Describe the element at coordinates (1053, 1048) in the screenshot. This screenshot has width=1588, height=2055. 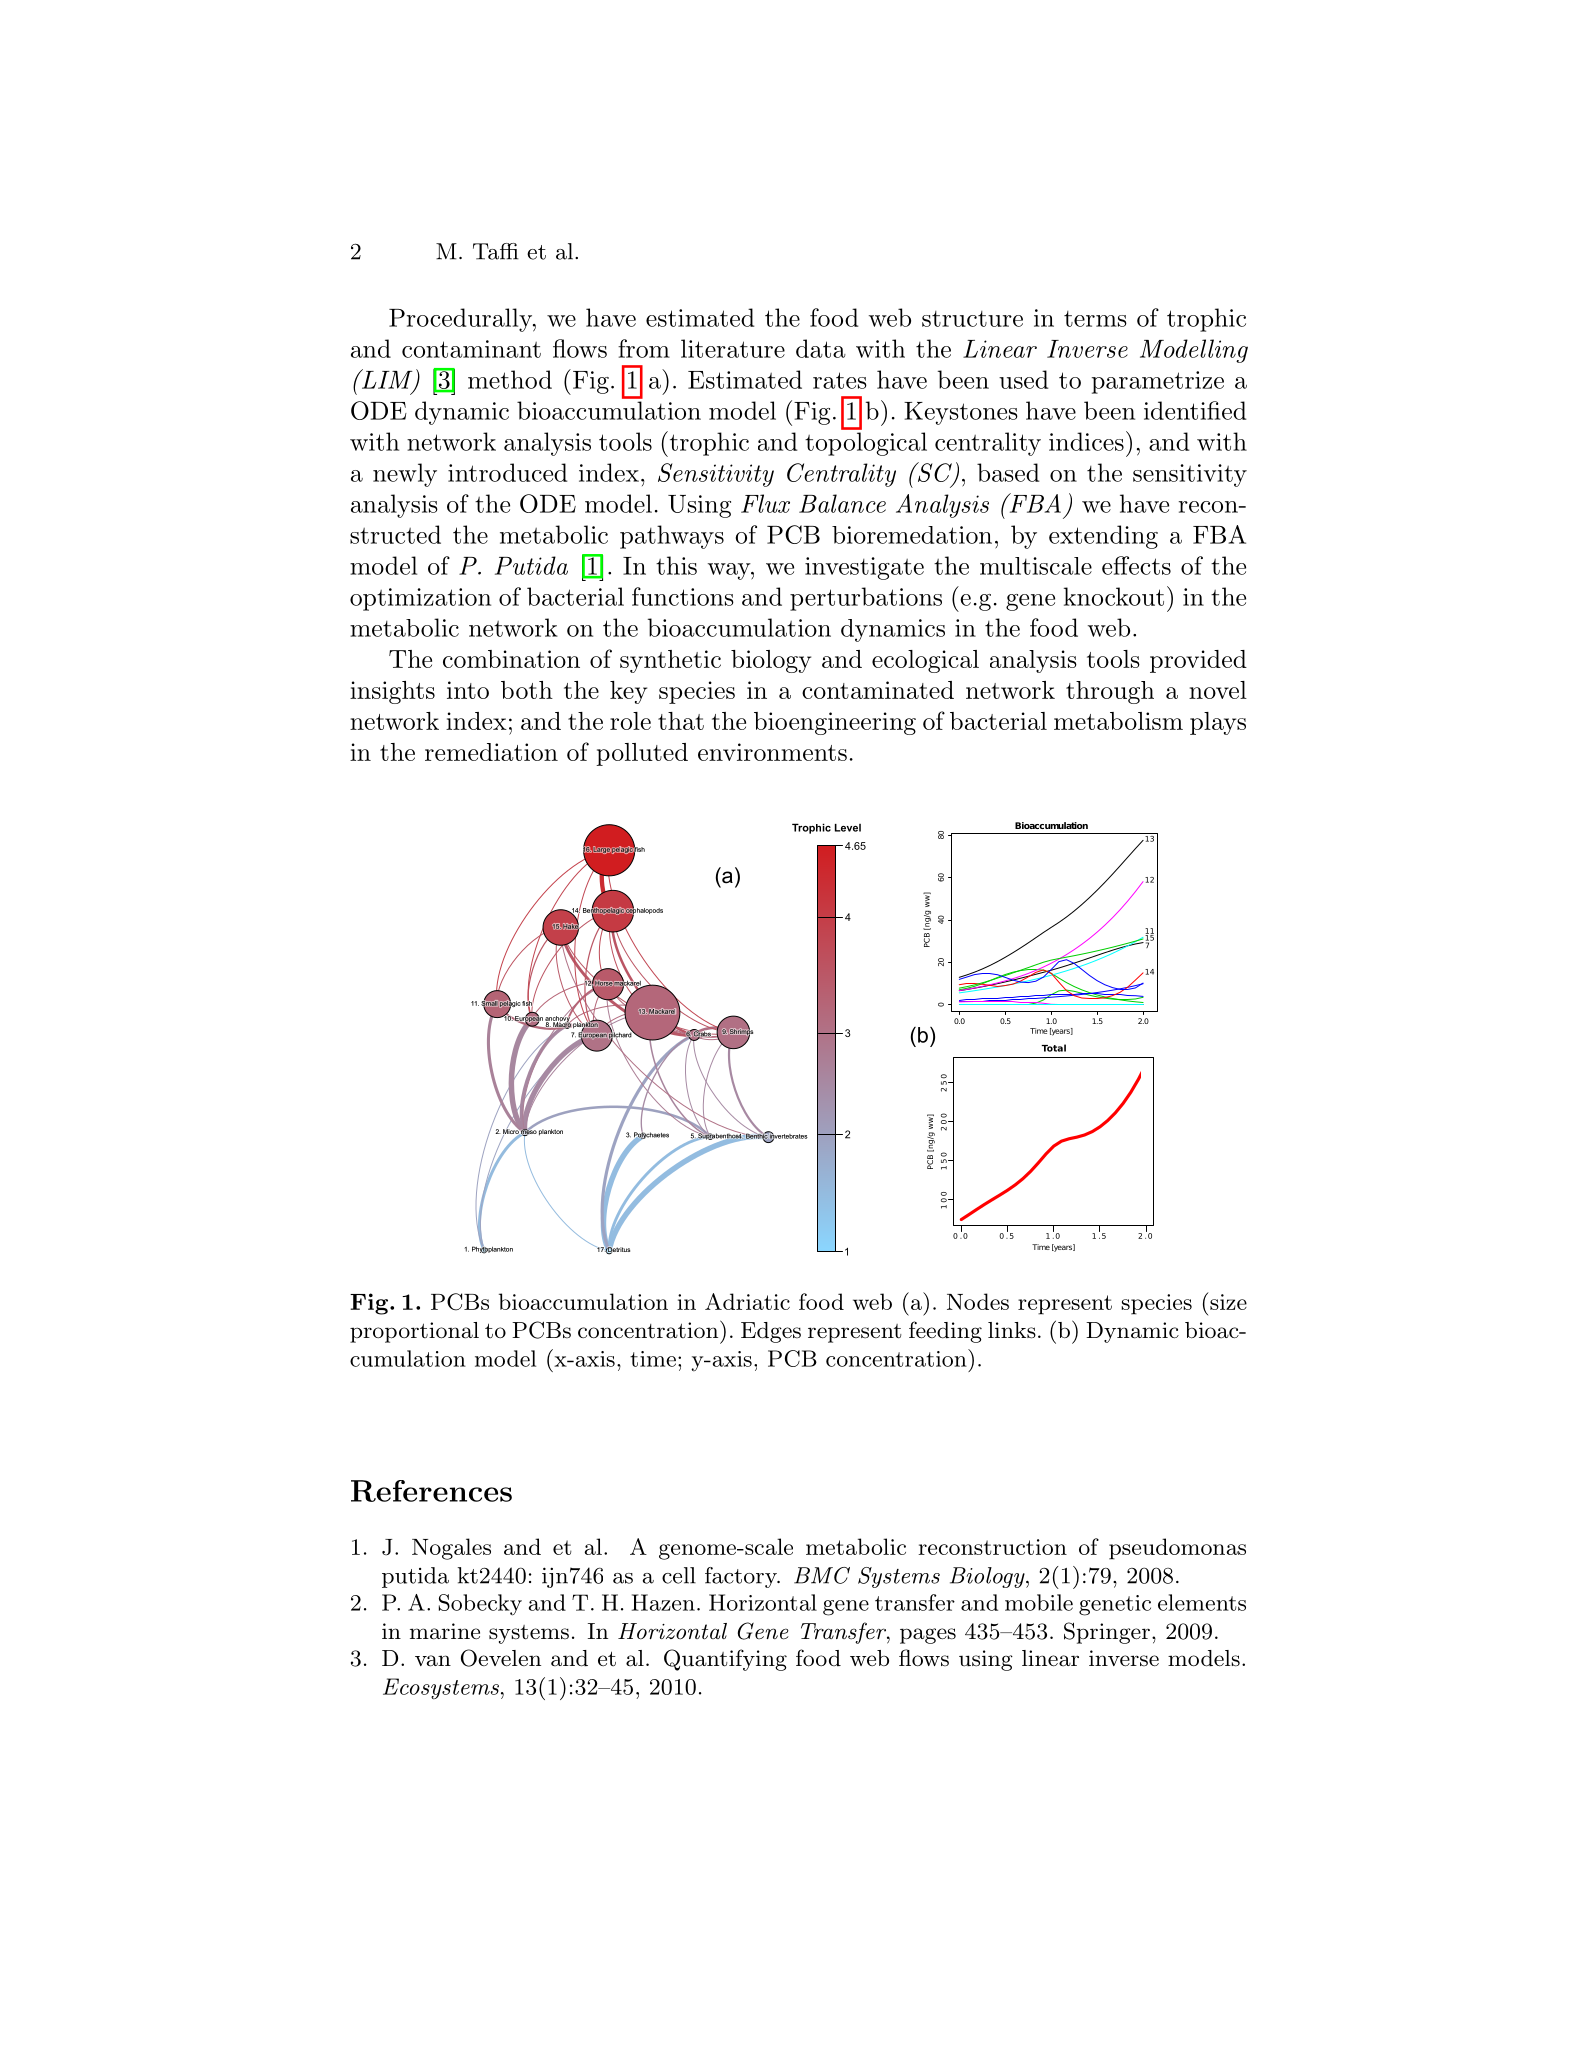
I see `Total` at that location.
